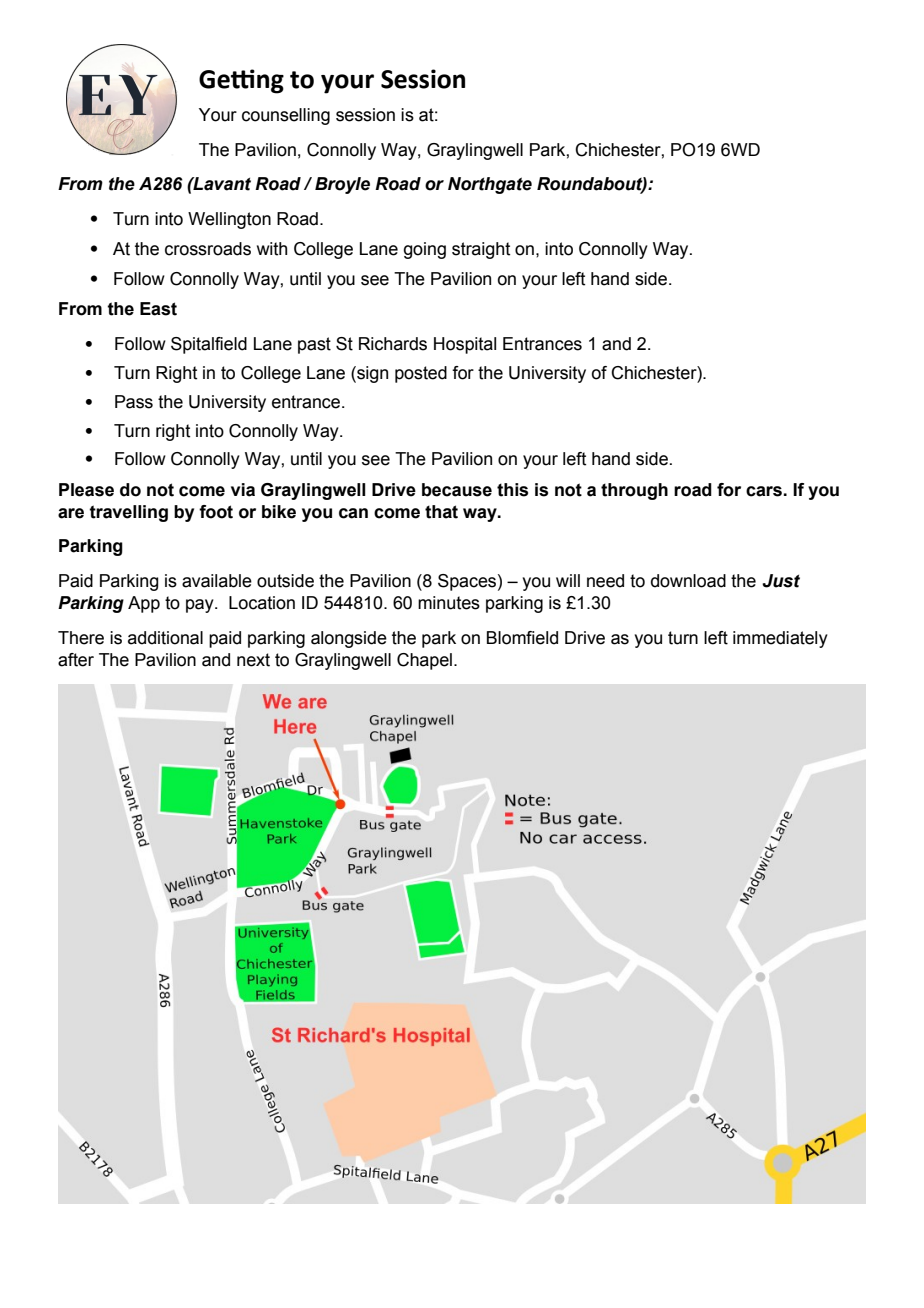  What do you see at coordinates (490, 185) in the screenshot?
I see `Northgate` at bounding box center [490, 185].
